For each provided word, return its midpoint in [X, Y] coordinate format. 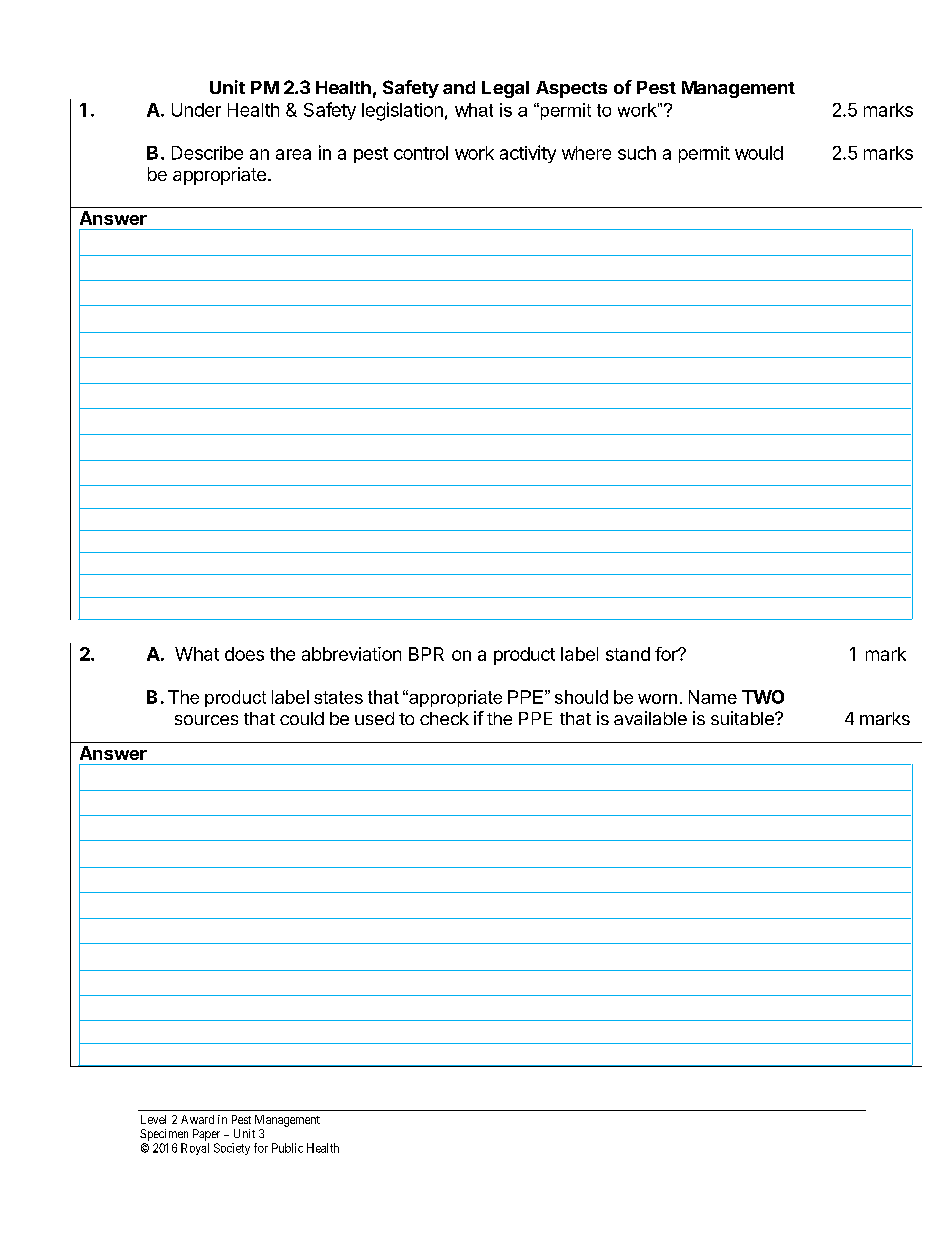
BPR [426, 654]
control [421, 153]
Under [196, 110]
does [244, 654]
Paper [206, 1135]
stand [628, 654]
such [637, 153]
